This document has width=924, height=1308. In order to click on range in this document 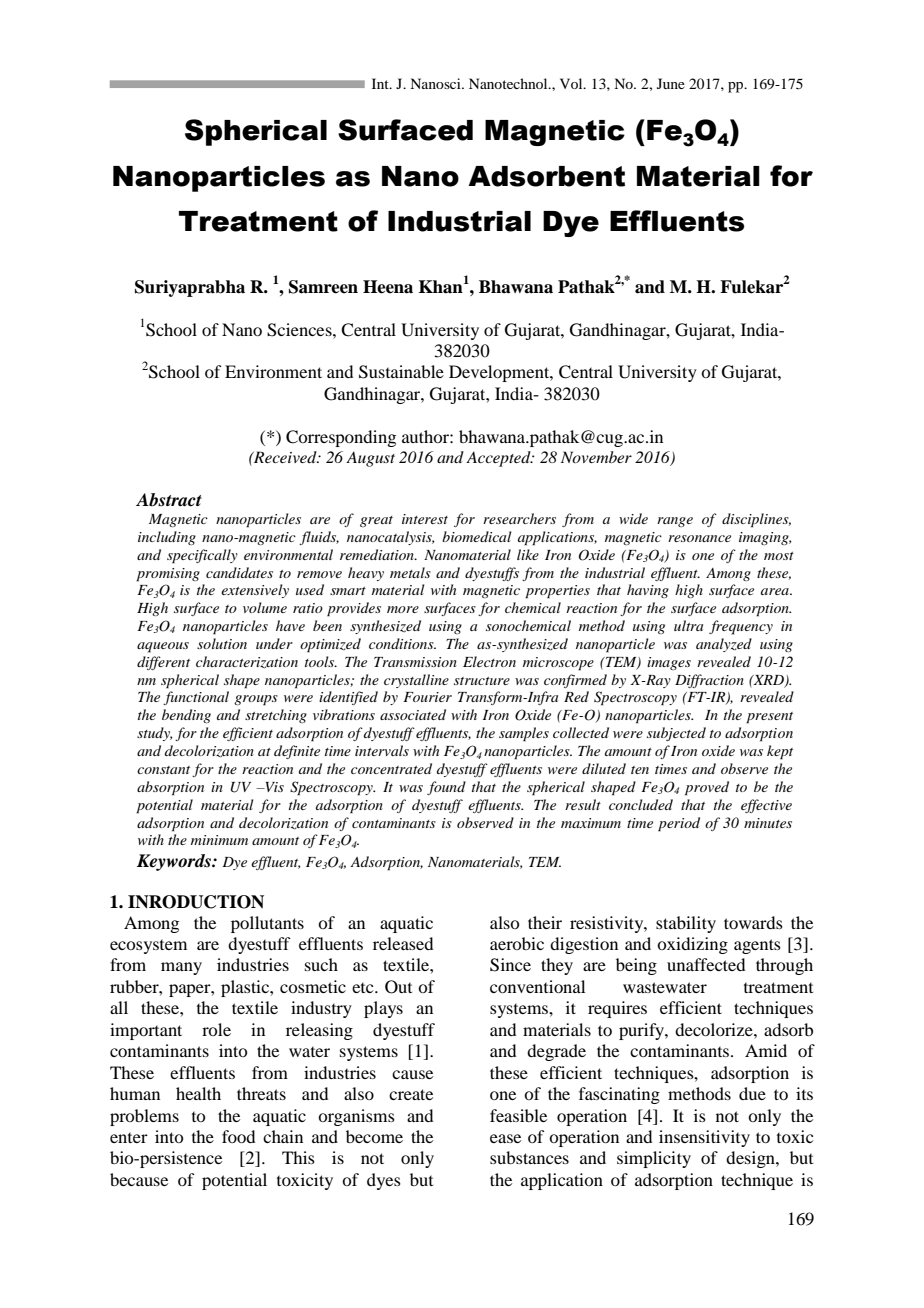, I will do `click(675, 522)`.
